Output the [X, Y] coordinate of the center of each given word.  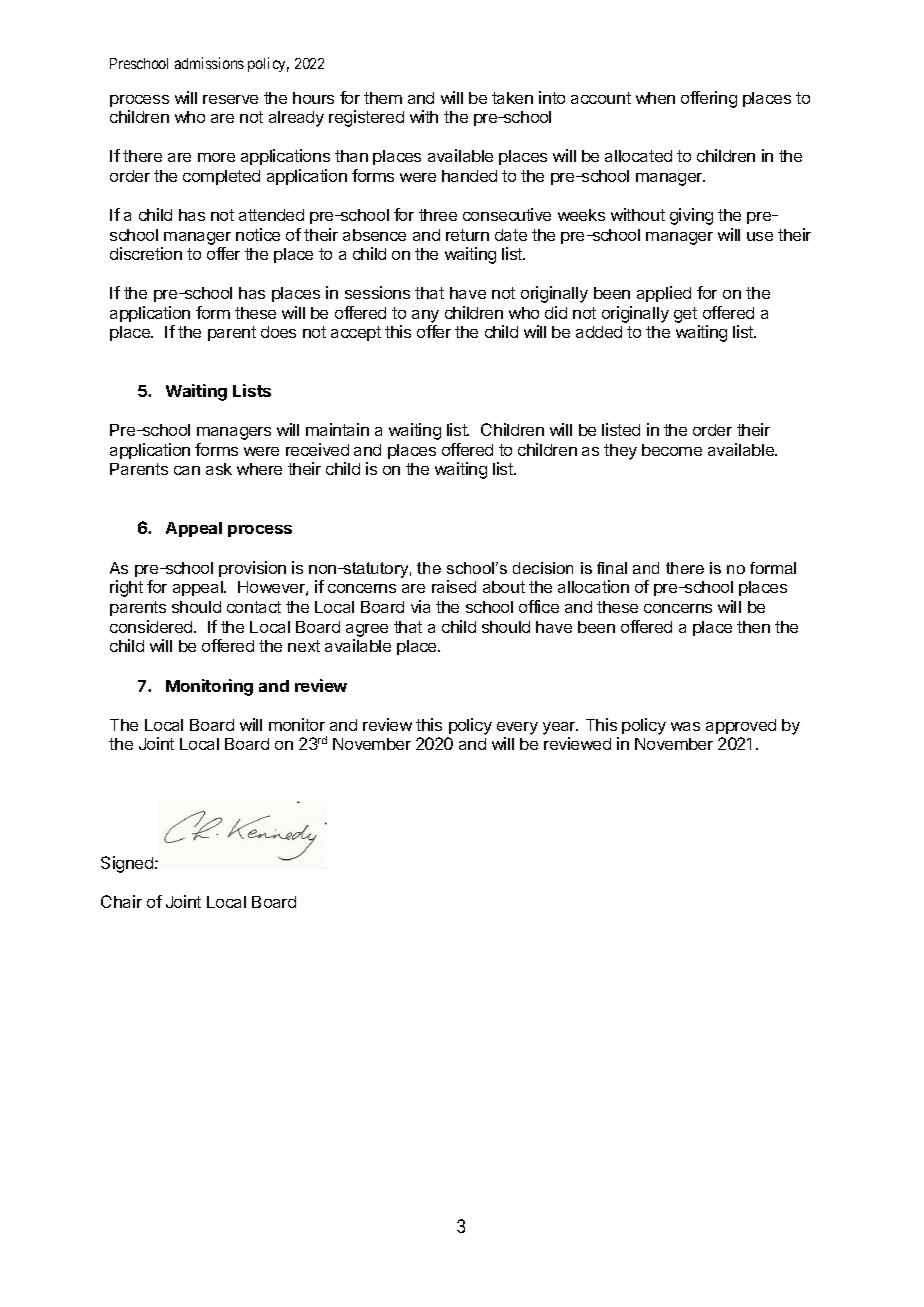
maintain [337, 429]
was [685, 726]
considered [152, 626]
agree [367, 630]
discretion [146, 253]
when [655, 98]
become [672, 450]
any [425, 318]
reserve [230, 99]
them [383, 98]
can [187, 470]
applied [664, 294]
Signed [128, 864]
